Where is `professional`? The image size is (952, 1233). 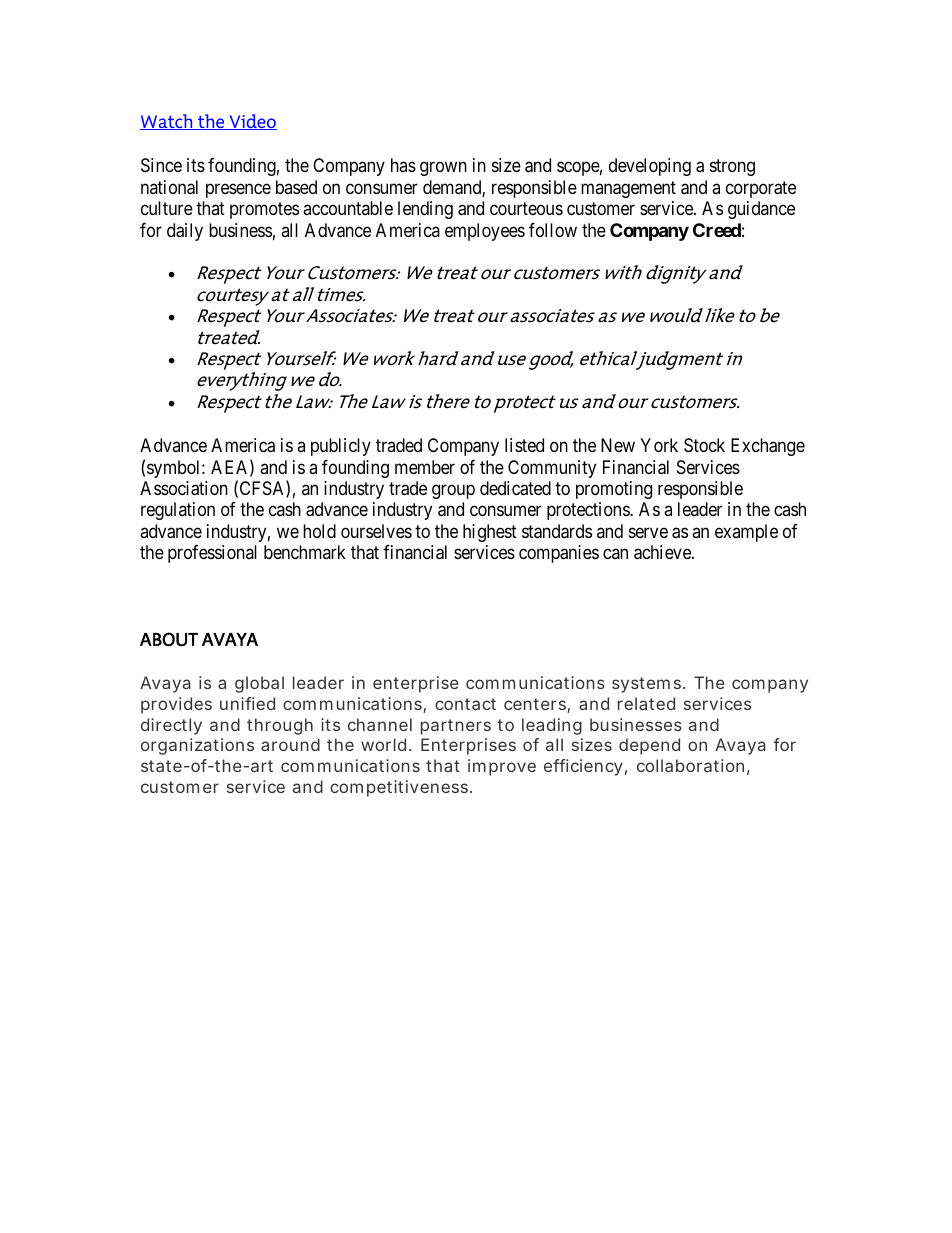
professional is located at coordinates (212, 554).
